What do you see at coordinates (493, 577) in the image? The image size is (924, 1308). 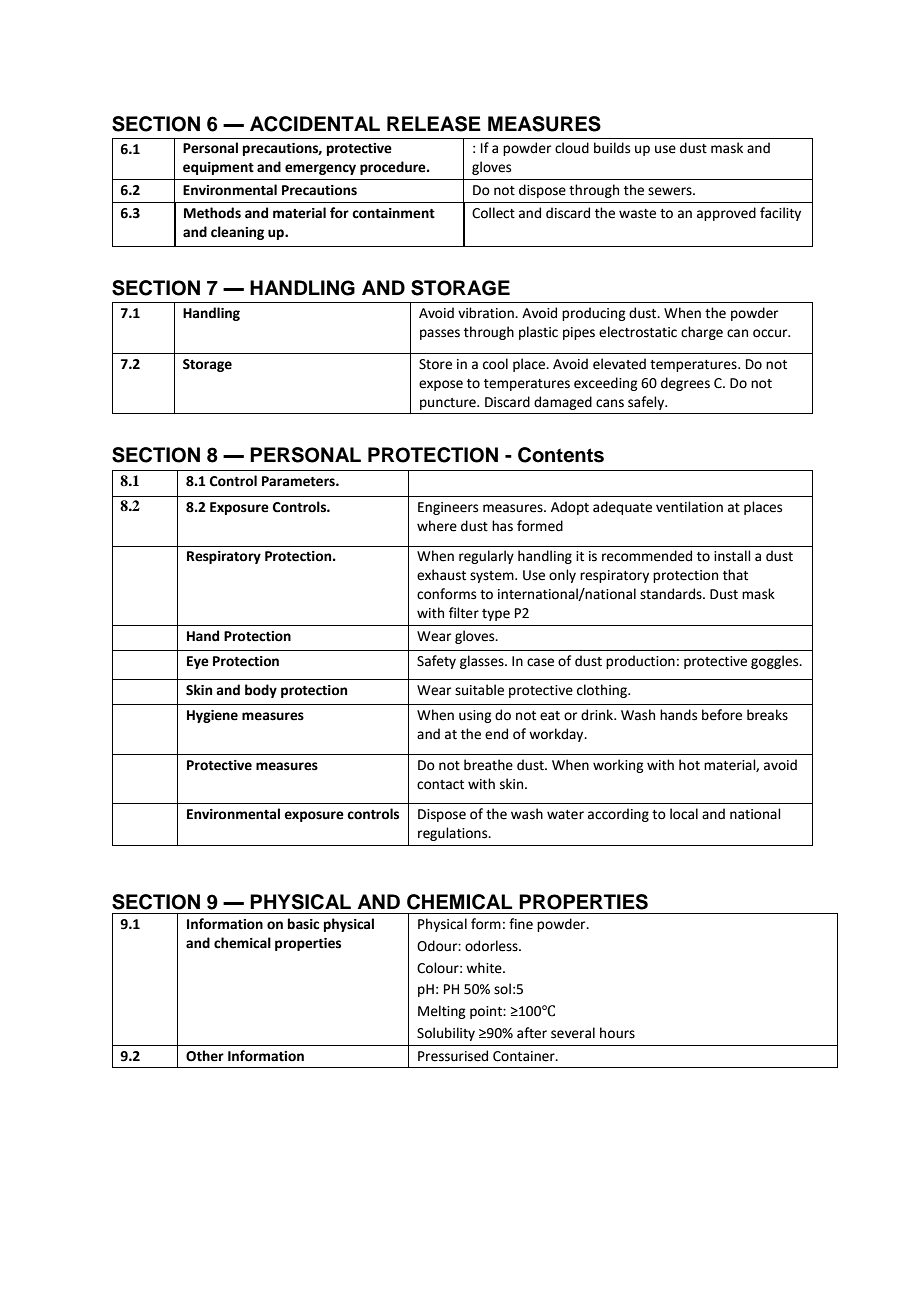 I see `system` at bounding box center [493, 577].
